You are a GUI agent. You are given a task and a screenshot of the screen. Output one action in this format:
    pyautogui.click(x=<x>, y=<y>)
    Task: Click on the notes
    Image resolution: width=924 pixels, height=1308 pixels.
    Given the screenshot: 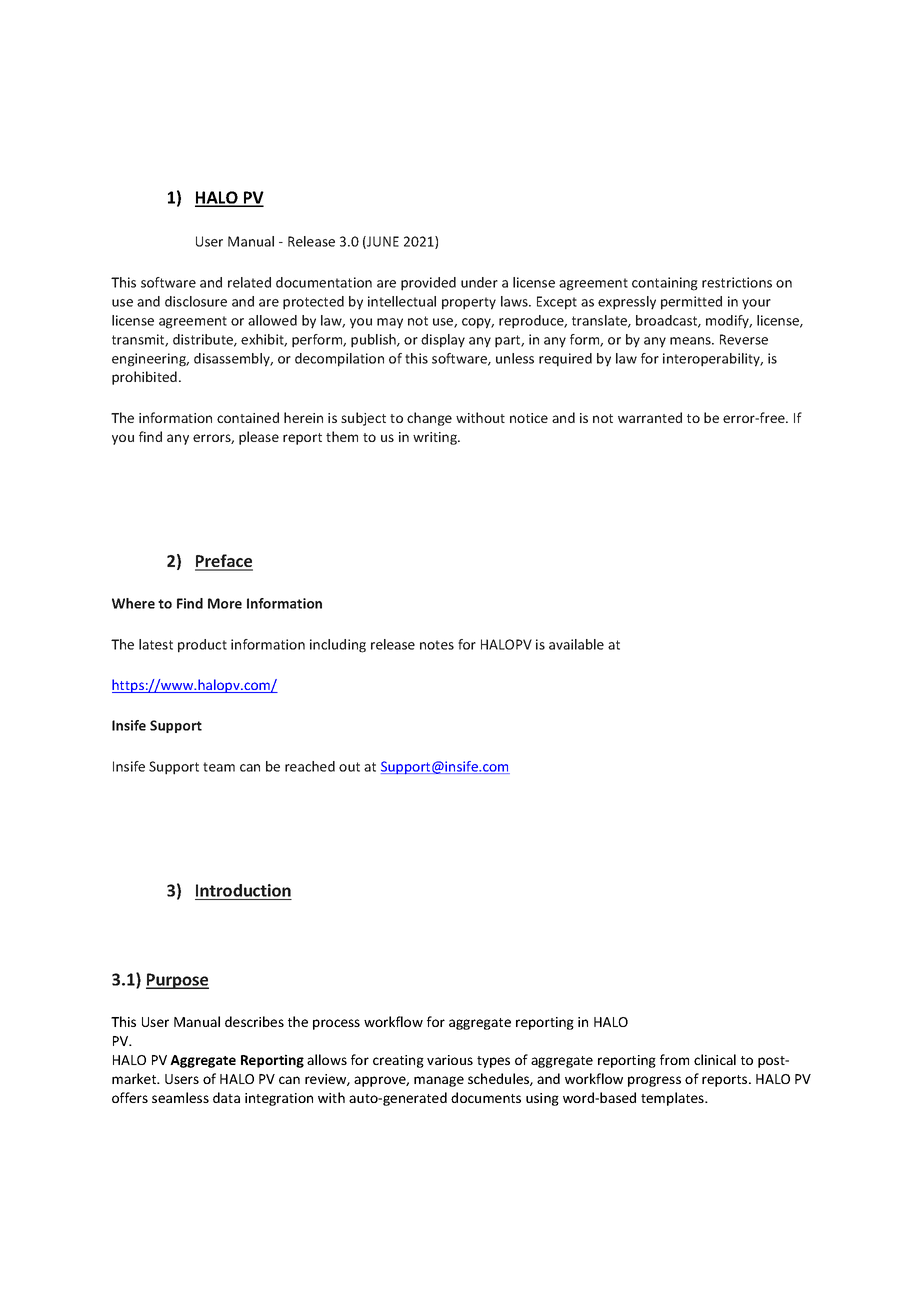 What is the action you would take?
    pyautogui.click(x=437, y=645)
